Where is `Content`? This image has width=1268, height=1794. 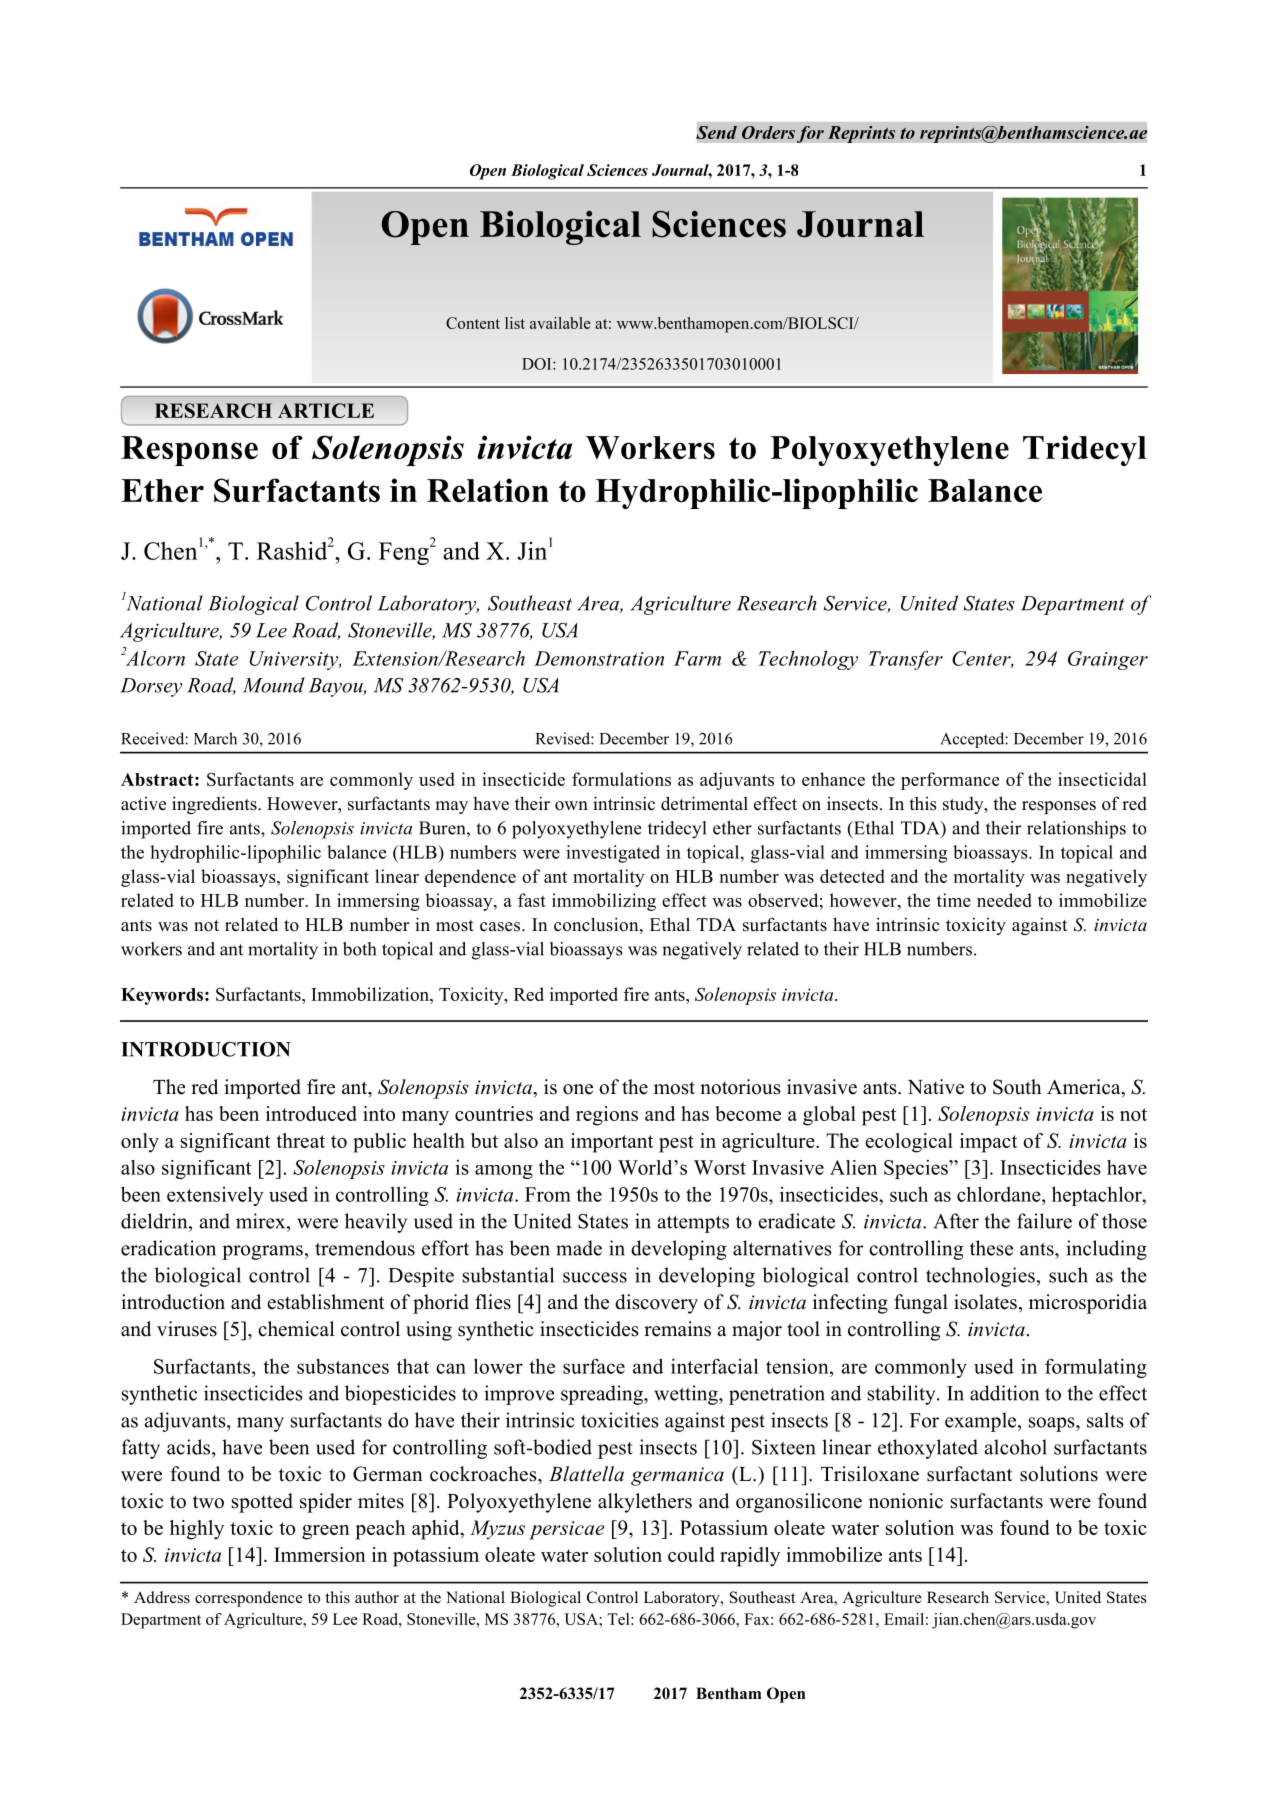 Content is located at coordinates (473, 323).
